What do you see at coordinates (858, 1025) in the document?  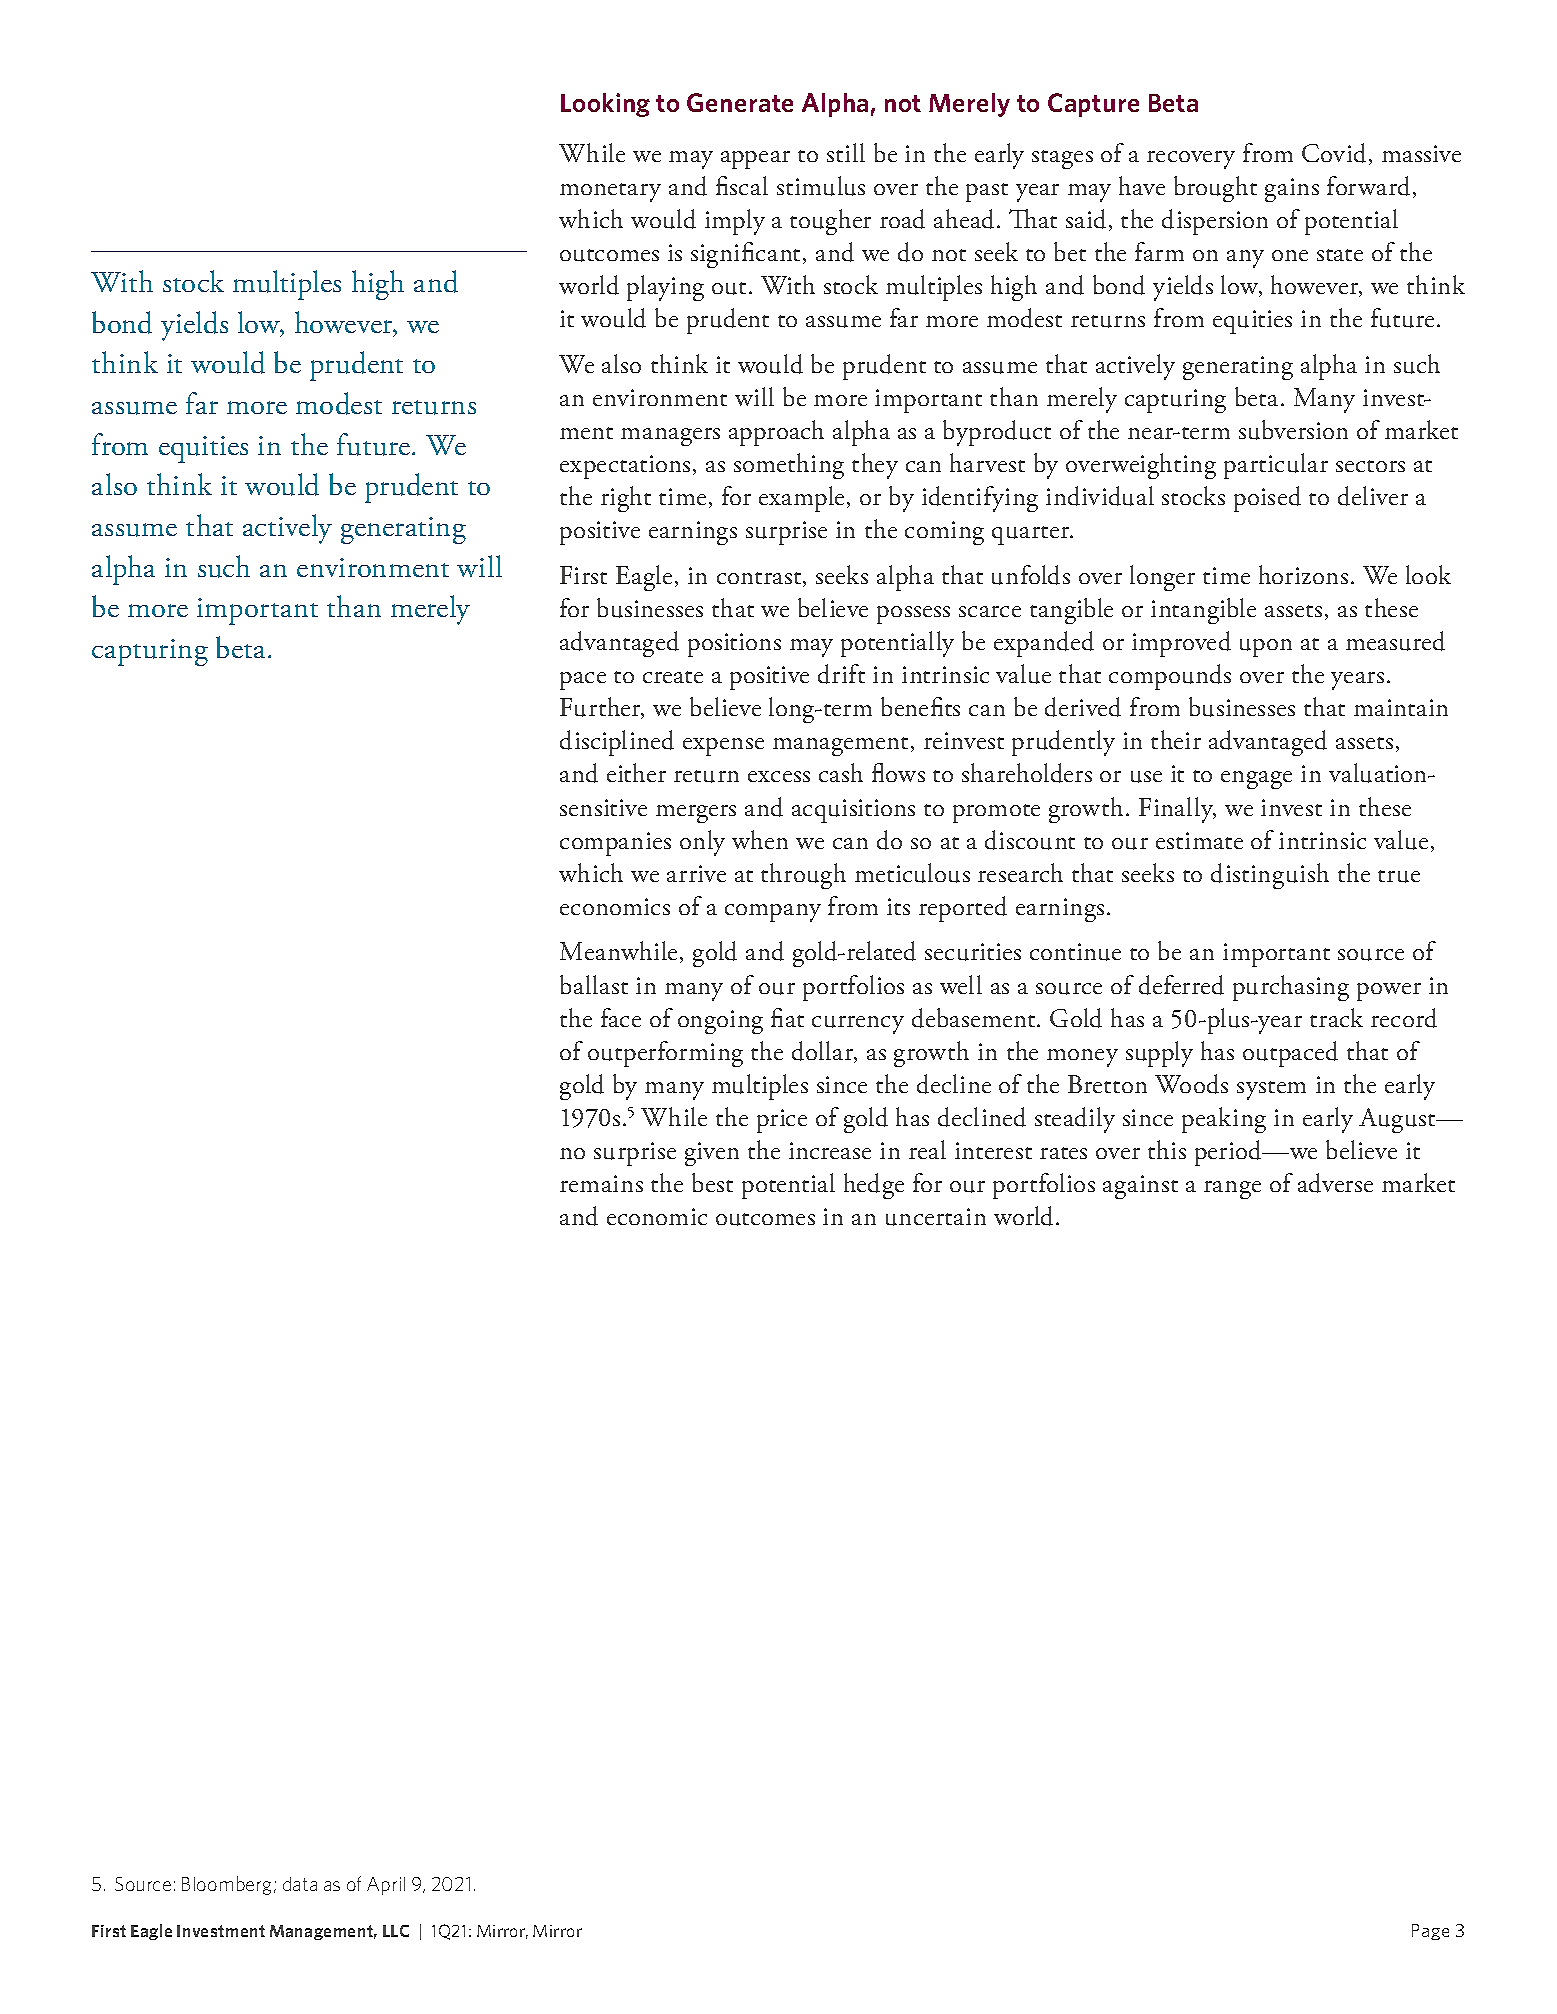 I see `currency` at bounding box center [858, 1025].
